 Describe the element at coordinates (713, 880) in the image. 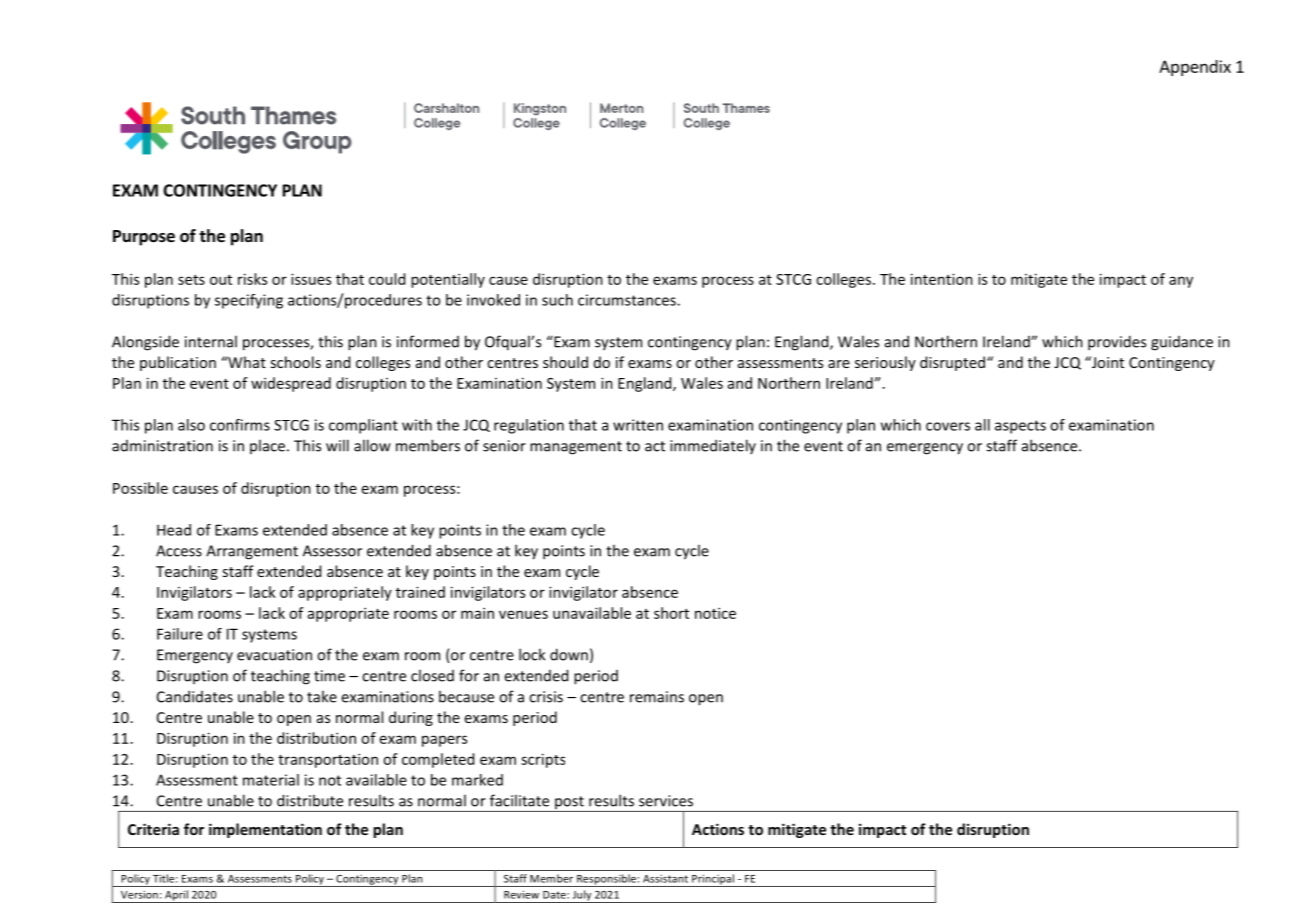

I see `Principal` at that location.
